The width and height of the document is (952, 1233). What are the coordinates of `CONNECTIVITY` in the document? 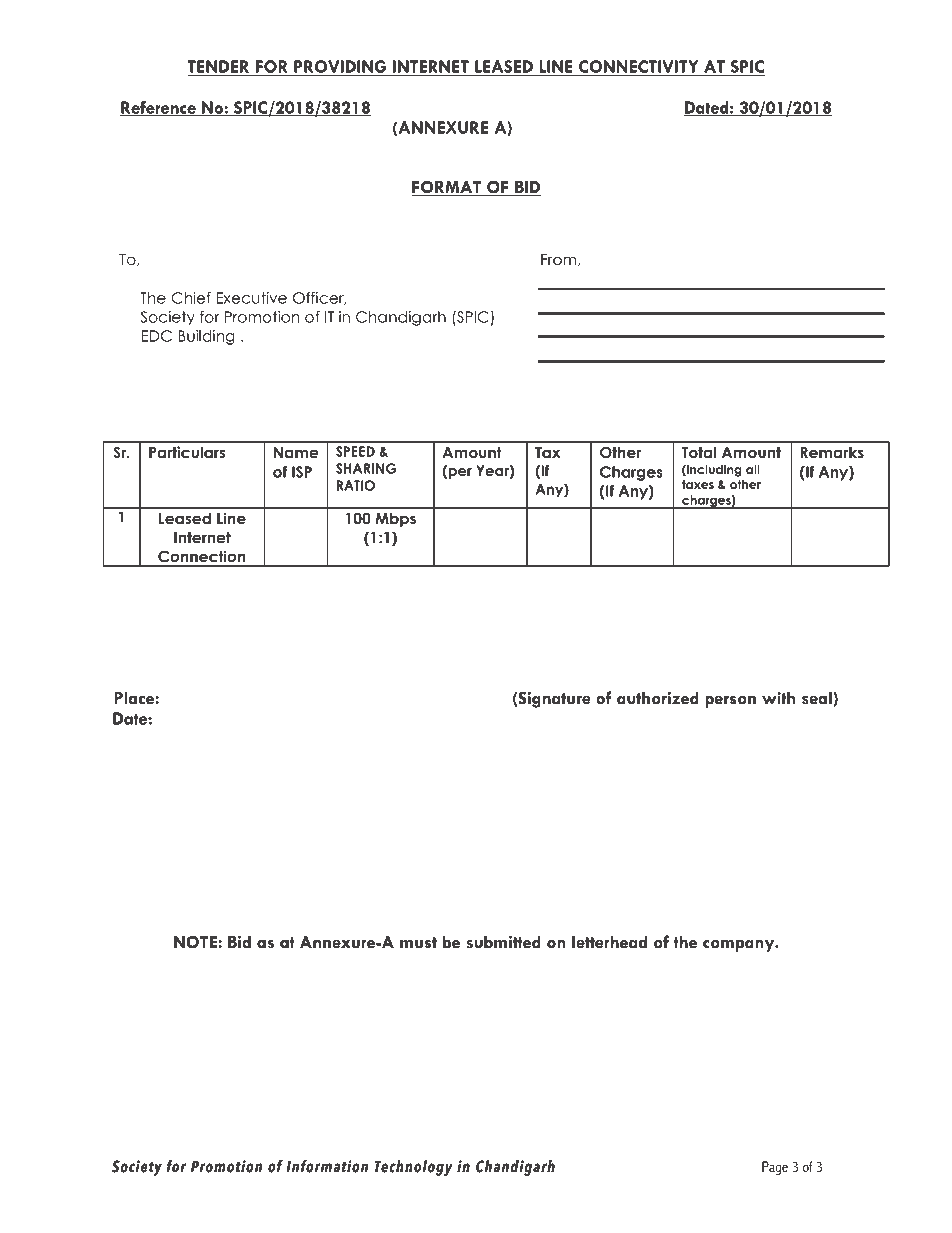 It's located at (638, 66).
